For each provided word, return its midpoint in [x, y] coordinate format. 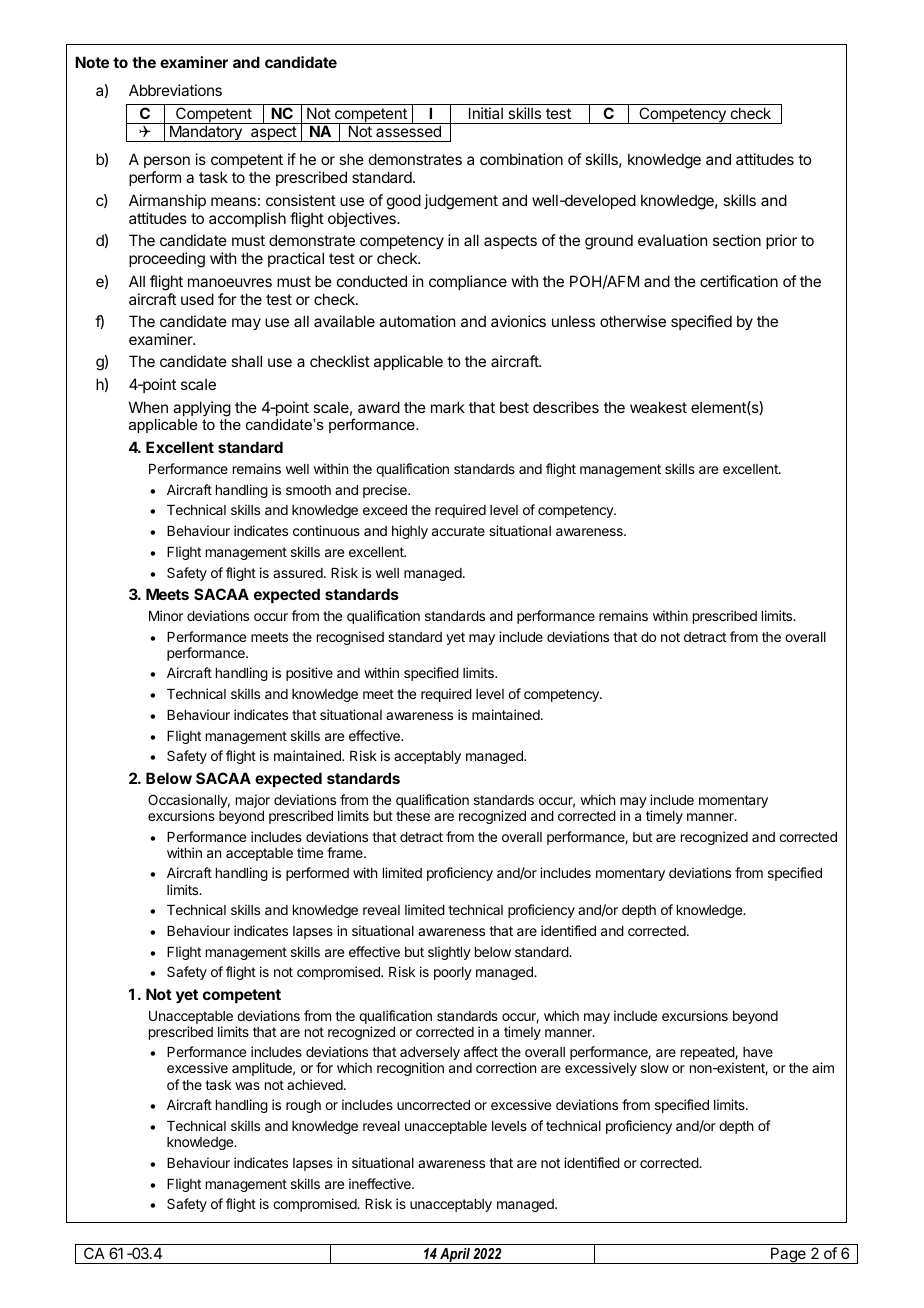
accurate [458, 531]
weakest [658, 407]
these [413, 816]
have [758, 1052]
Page [788, 1255]
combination [521, 159]
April [455, 1256]
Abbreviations [175, 90]
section [737, 240]
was [247, 1086]
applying [202, 409]
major [253, 801]
